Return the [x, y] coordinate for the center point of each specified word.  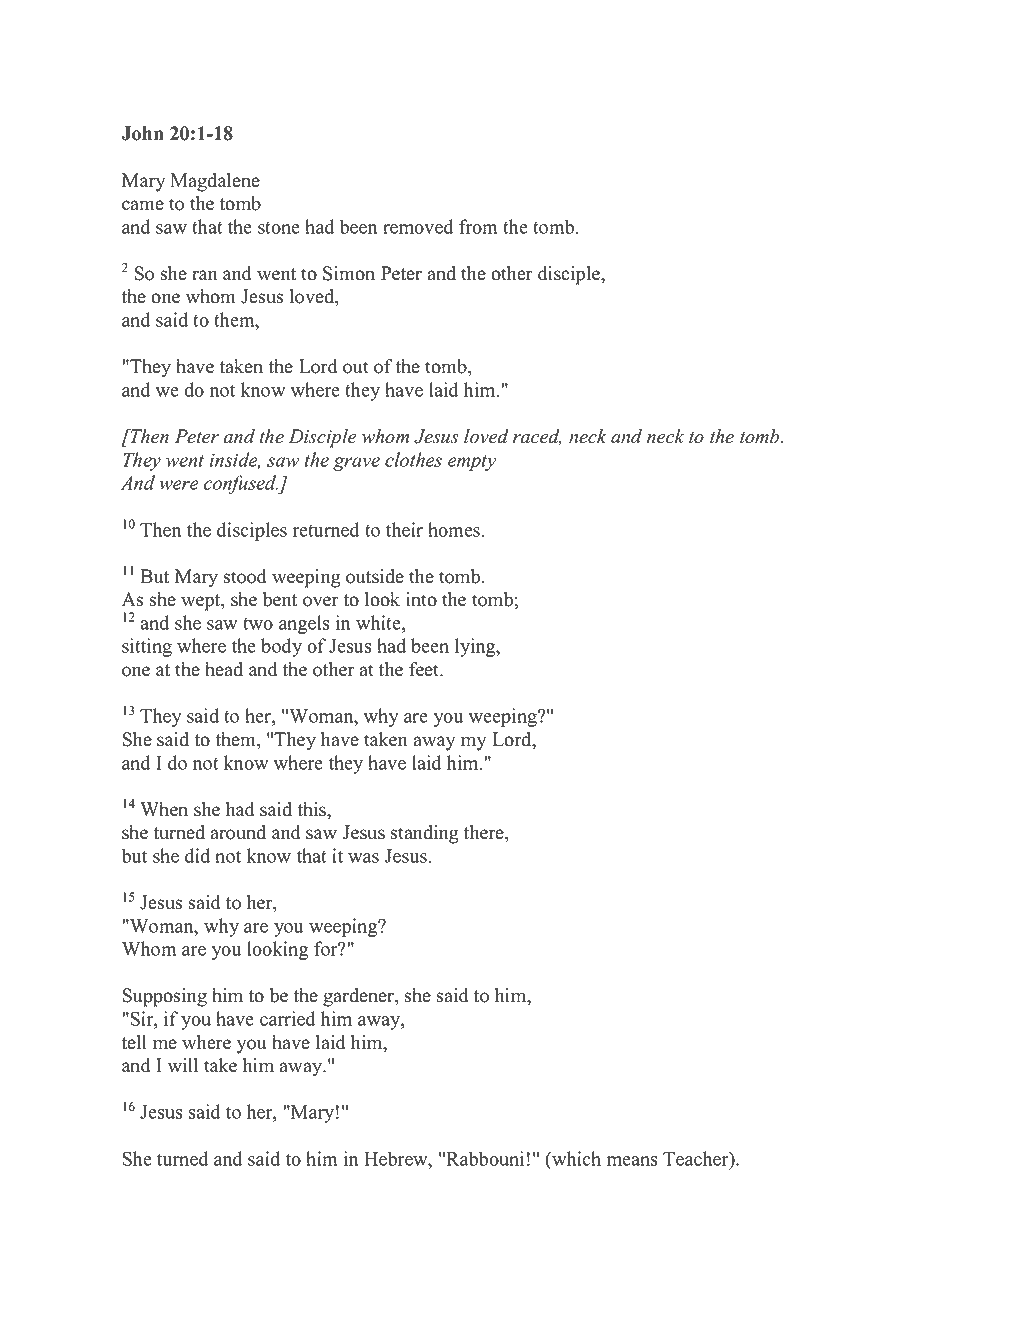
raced [537, 437]
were [178, 485]
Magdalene [215, 182]
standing [424, 834]
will [183, 1065]
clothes [413, 459]
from [478, 226]
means [632, 1161]
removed [418, 226]
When [164, 809]
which [575, 1158]
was [363, 858]
